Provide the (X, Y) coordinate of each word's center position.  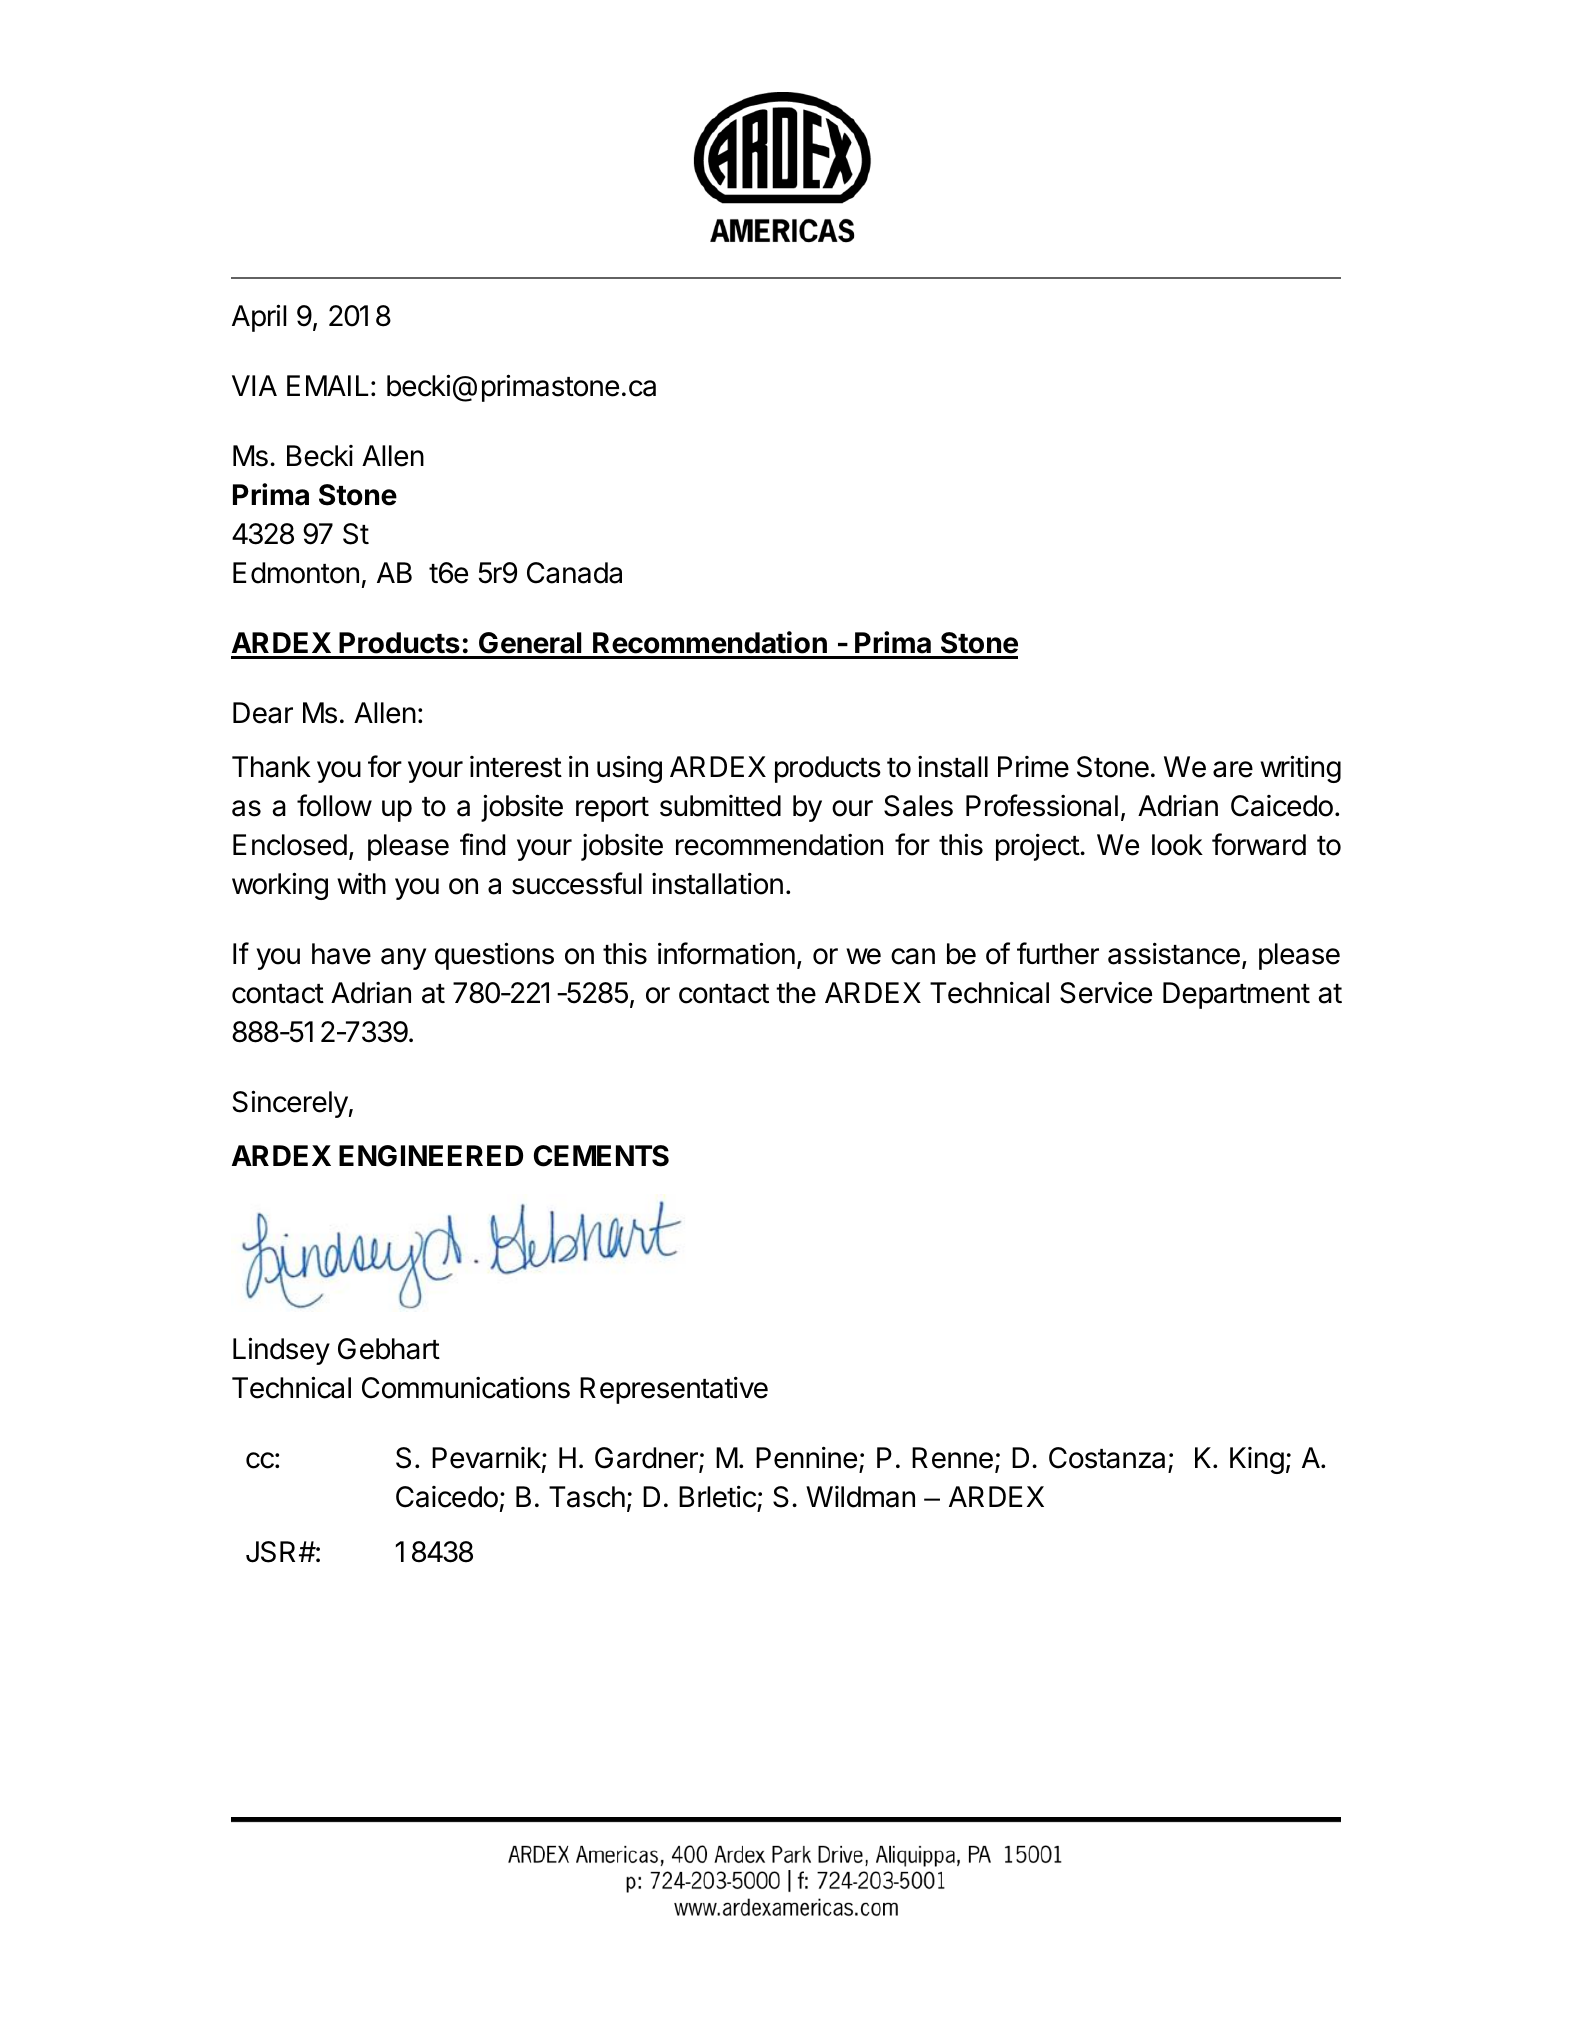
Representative (674, 1390)
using (629, 769)
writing (1300, 769)
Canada (574, 573)
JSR (273, 1552)
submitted (720, 806)
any (403, 959)
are (1233, 769)
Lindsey (281, 1351)
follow (334, 805)
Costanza (1109, 1459)
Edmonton (296, 573)
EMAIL (327, 385)
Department (1236, 995)
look (1177, 845)
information (726, 953)
